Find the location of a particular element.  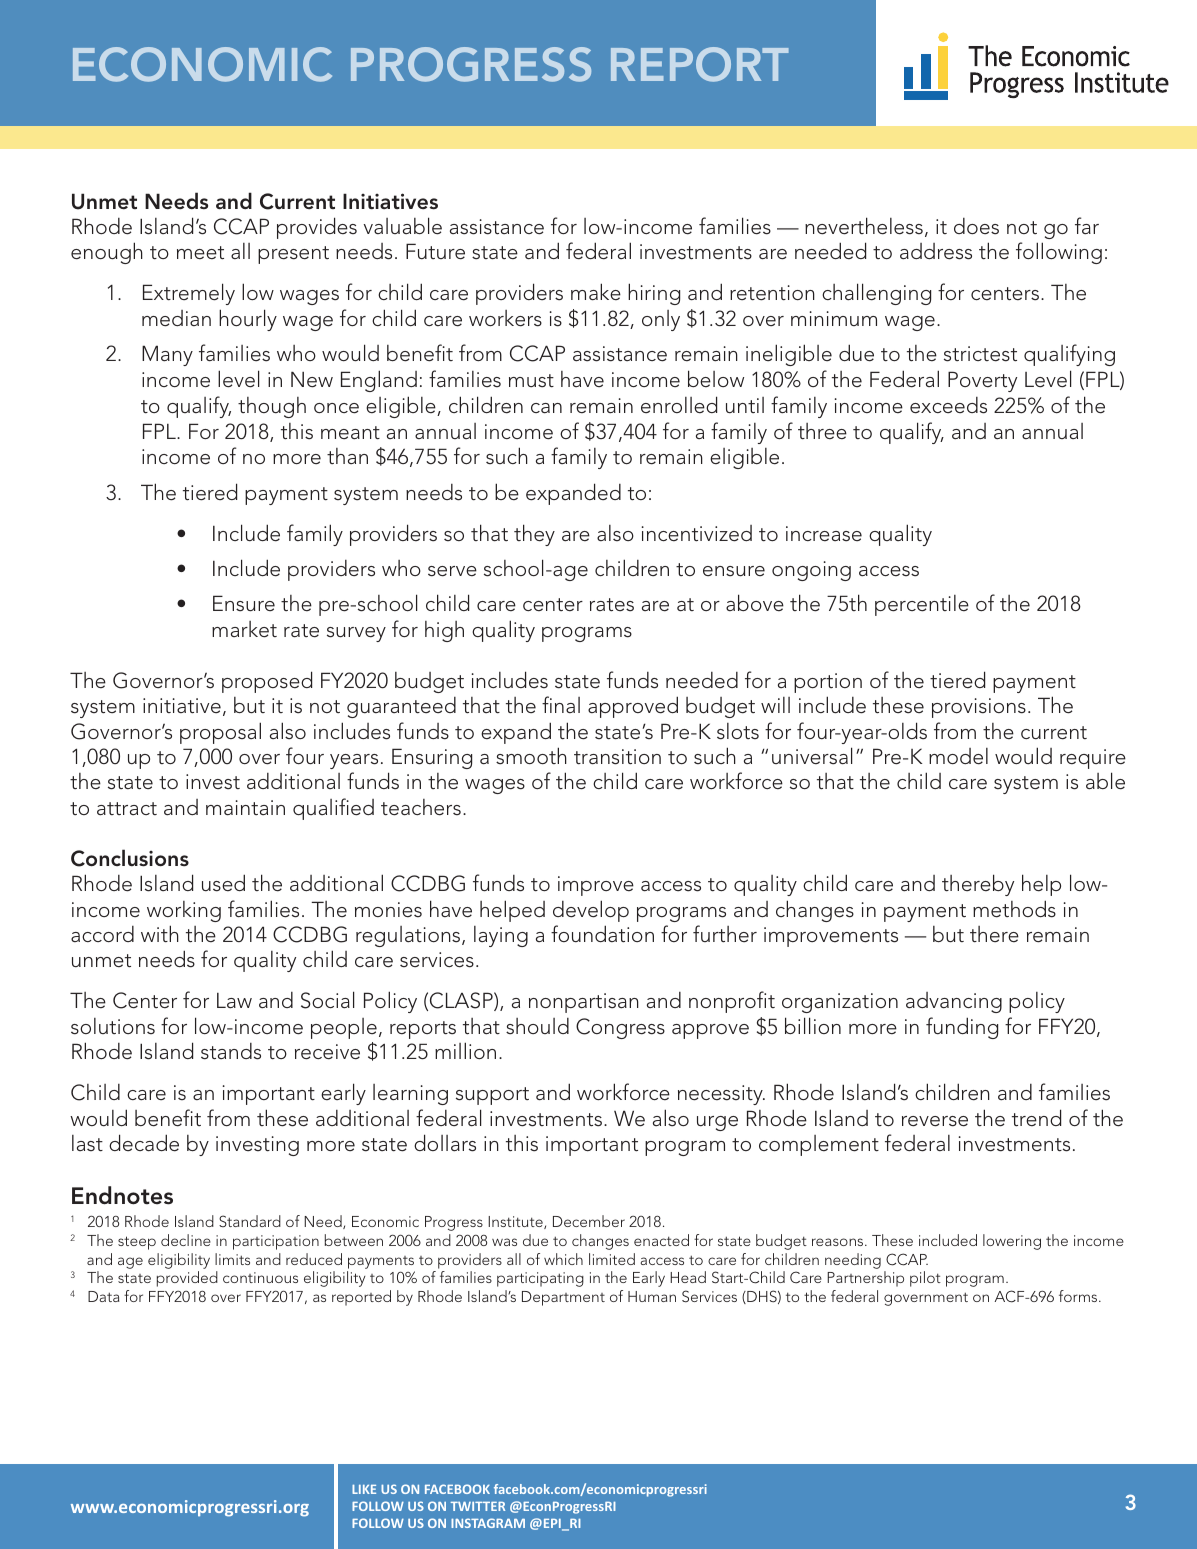

reverse is located at coordinates (935, 1121).
